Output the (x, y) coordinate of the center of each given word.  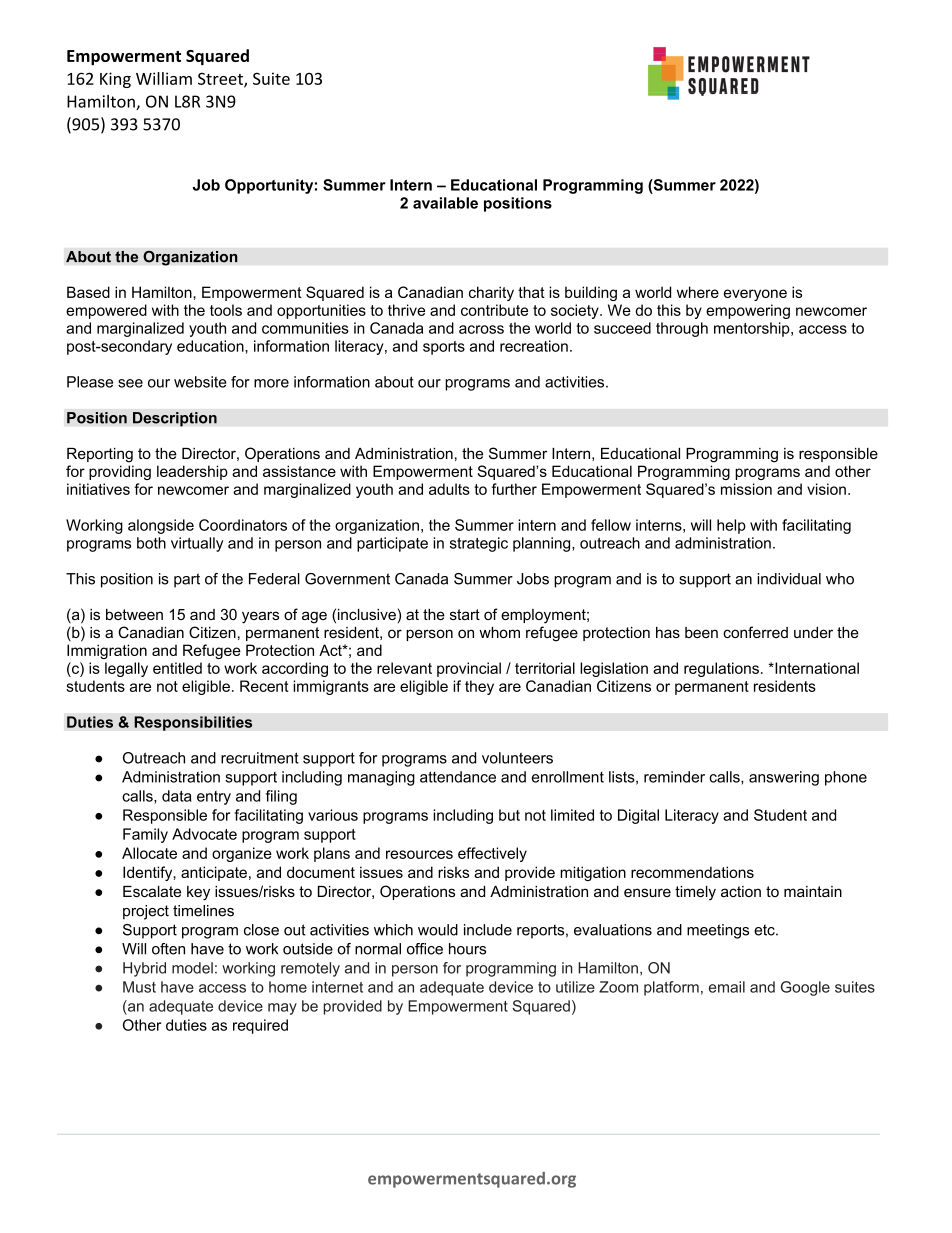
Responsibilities (193, 723)
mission (746, 489)
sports (444, 348)
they (479, 687)
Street (221, 79)
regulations (721, 669)
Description (175, 419)
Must (139, 987)
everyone (755, 295)
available (445, 203)
